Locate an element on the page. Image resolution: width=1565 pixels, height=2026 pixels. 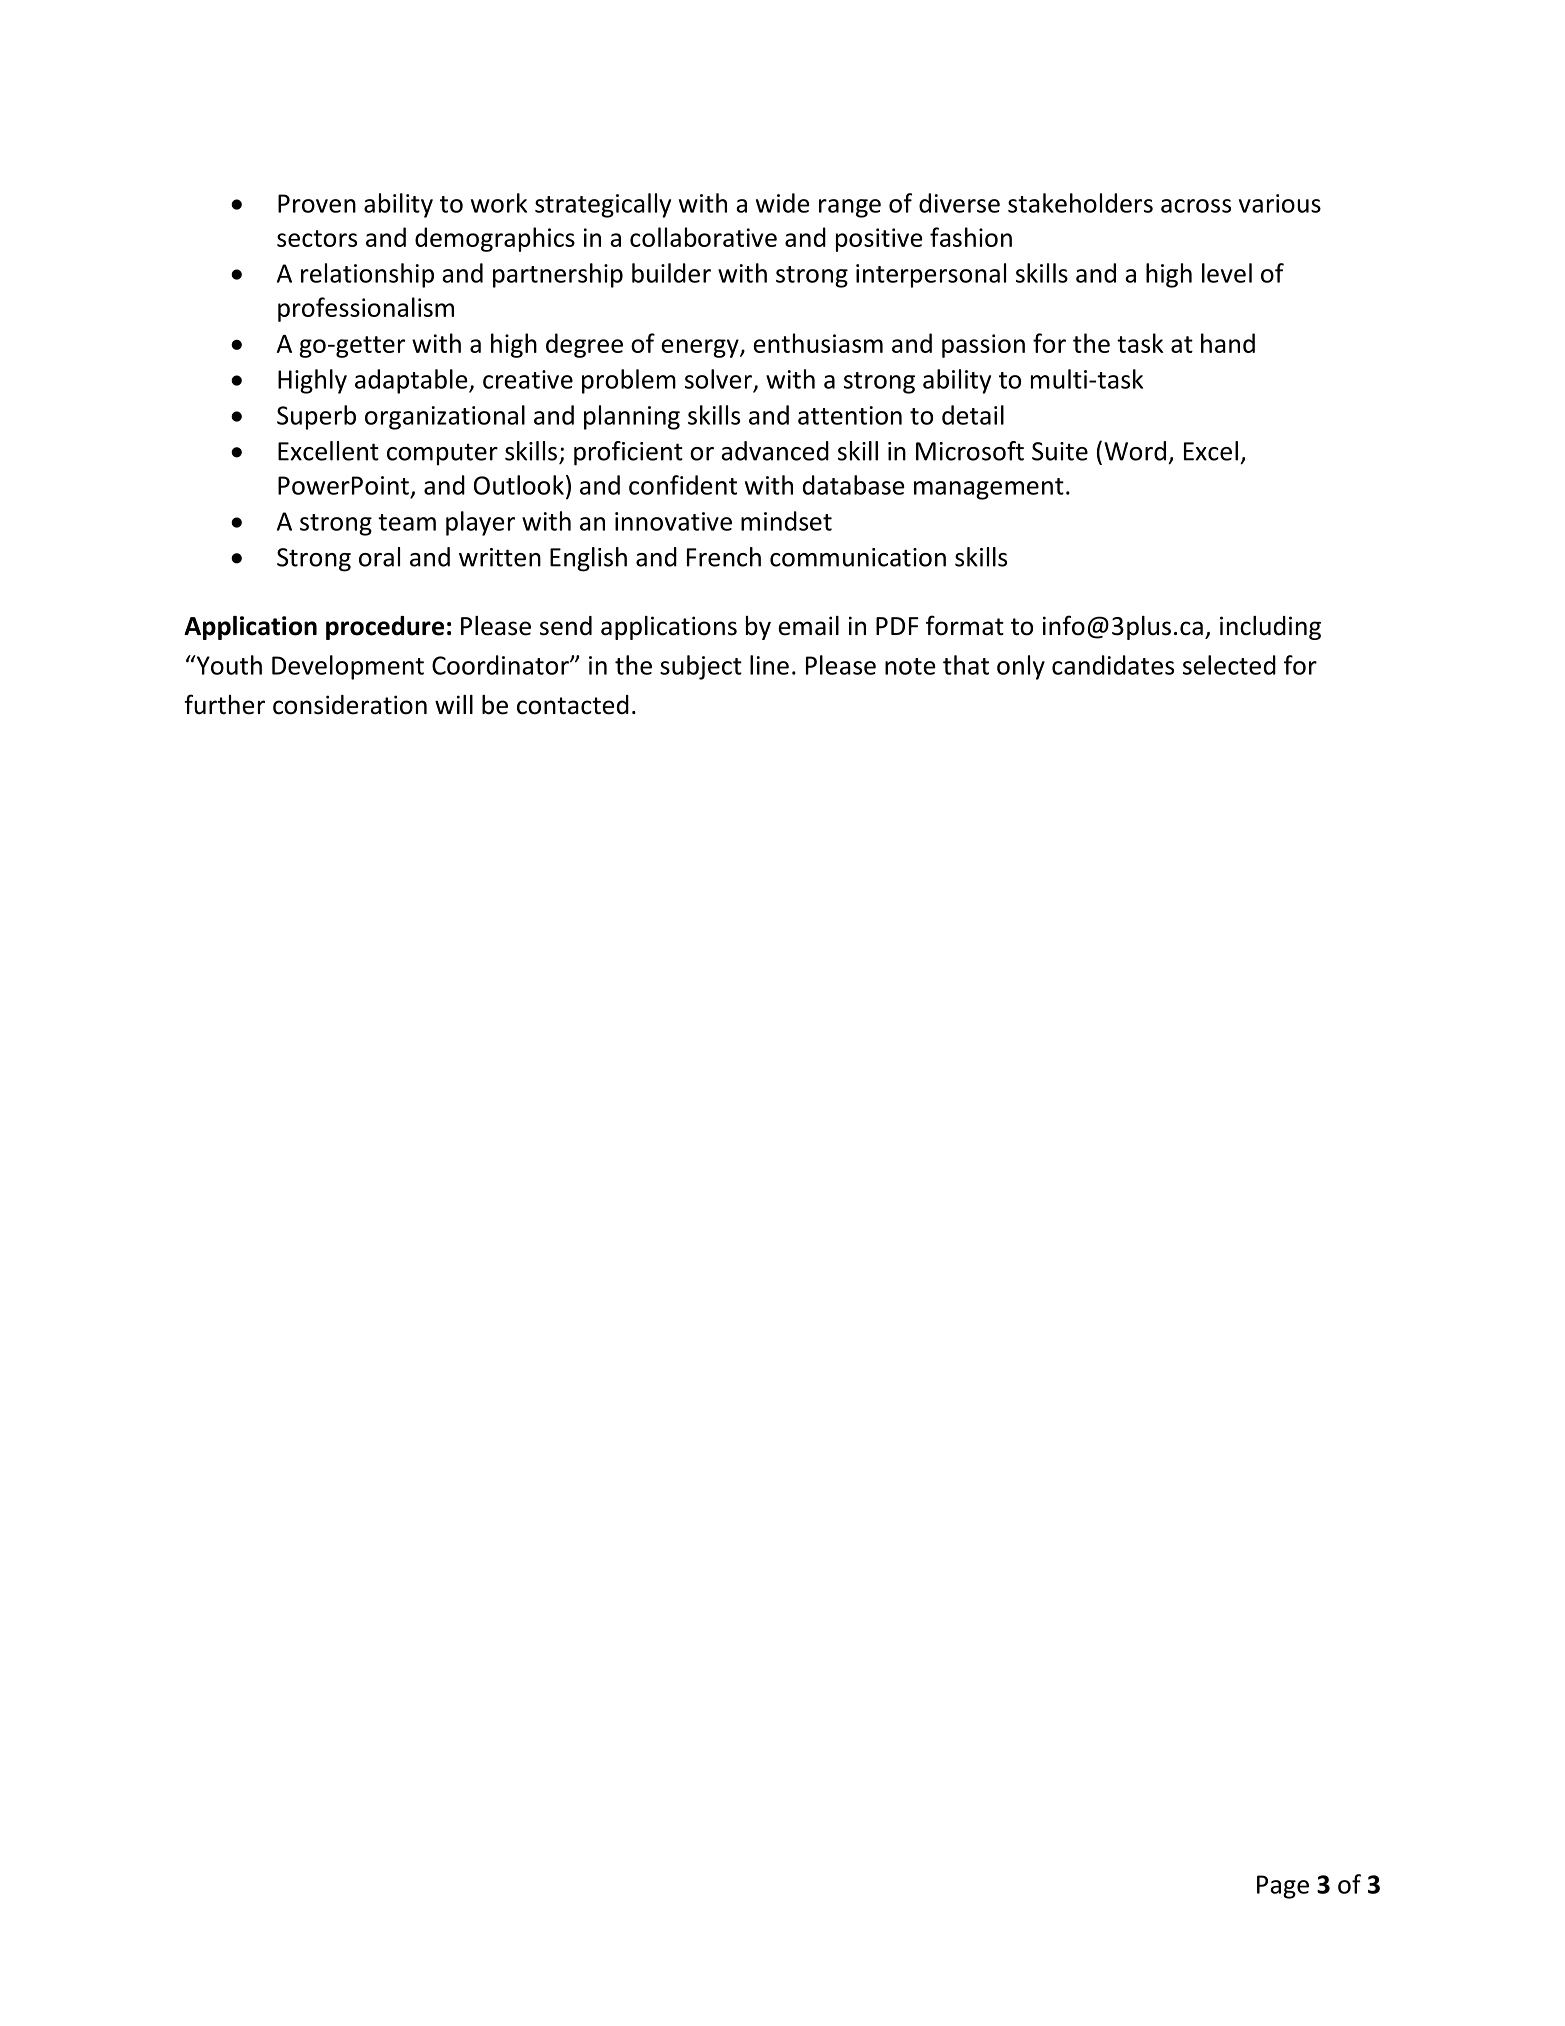
Page is located at coordinates (1283, 1887).
